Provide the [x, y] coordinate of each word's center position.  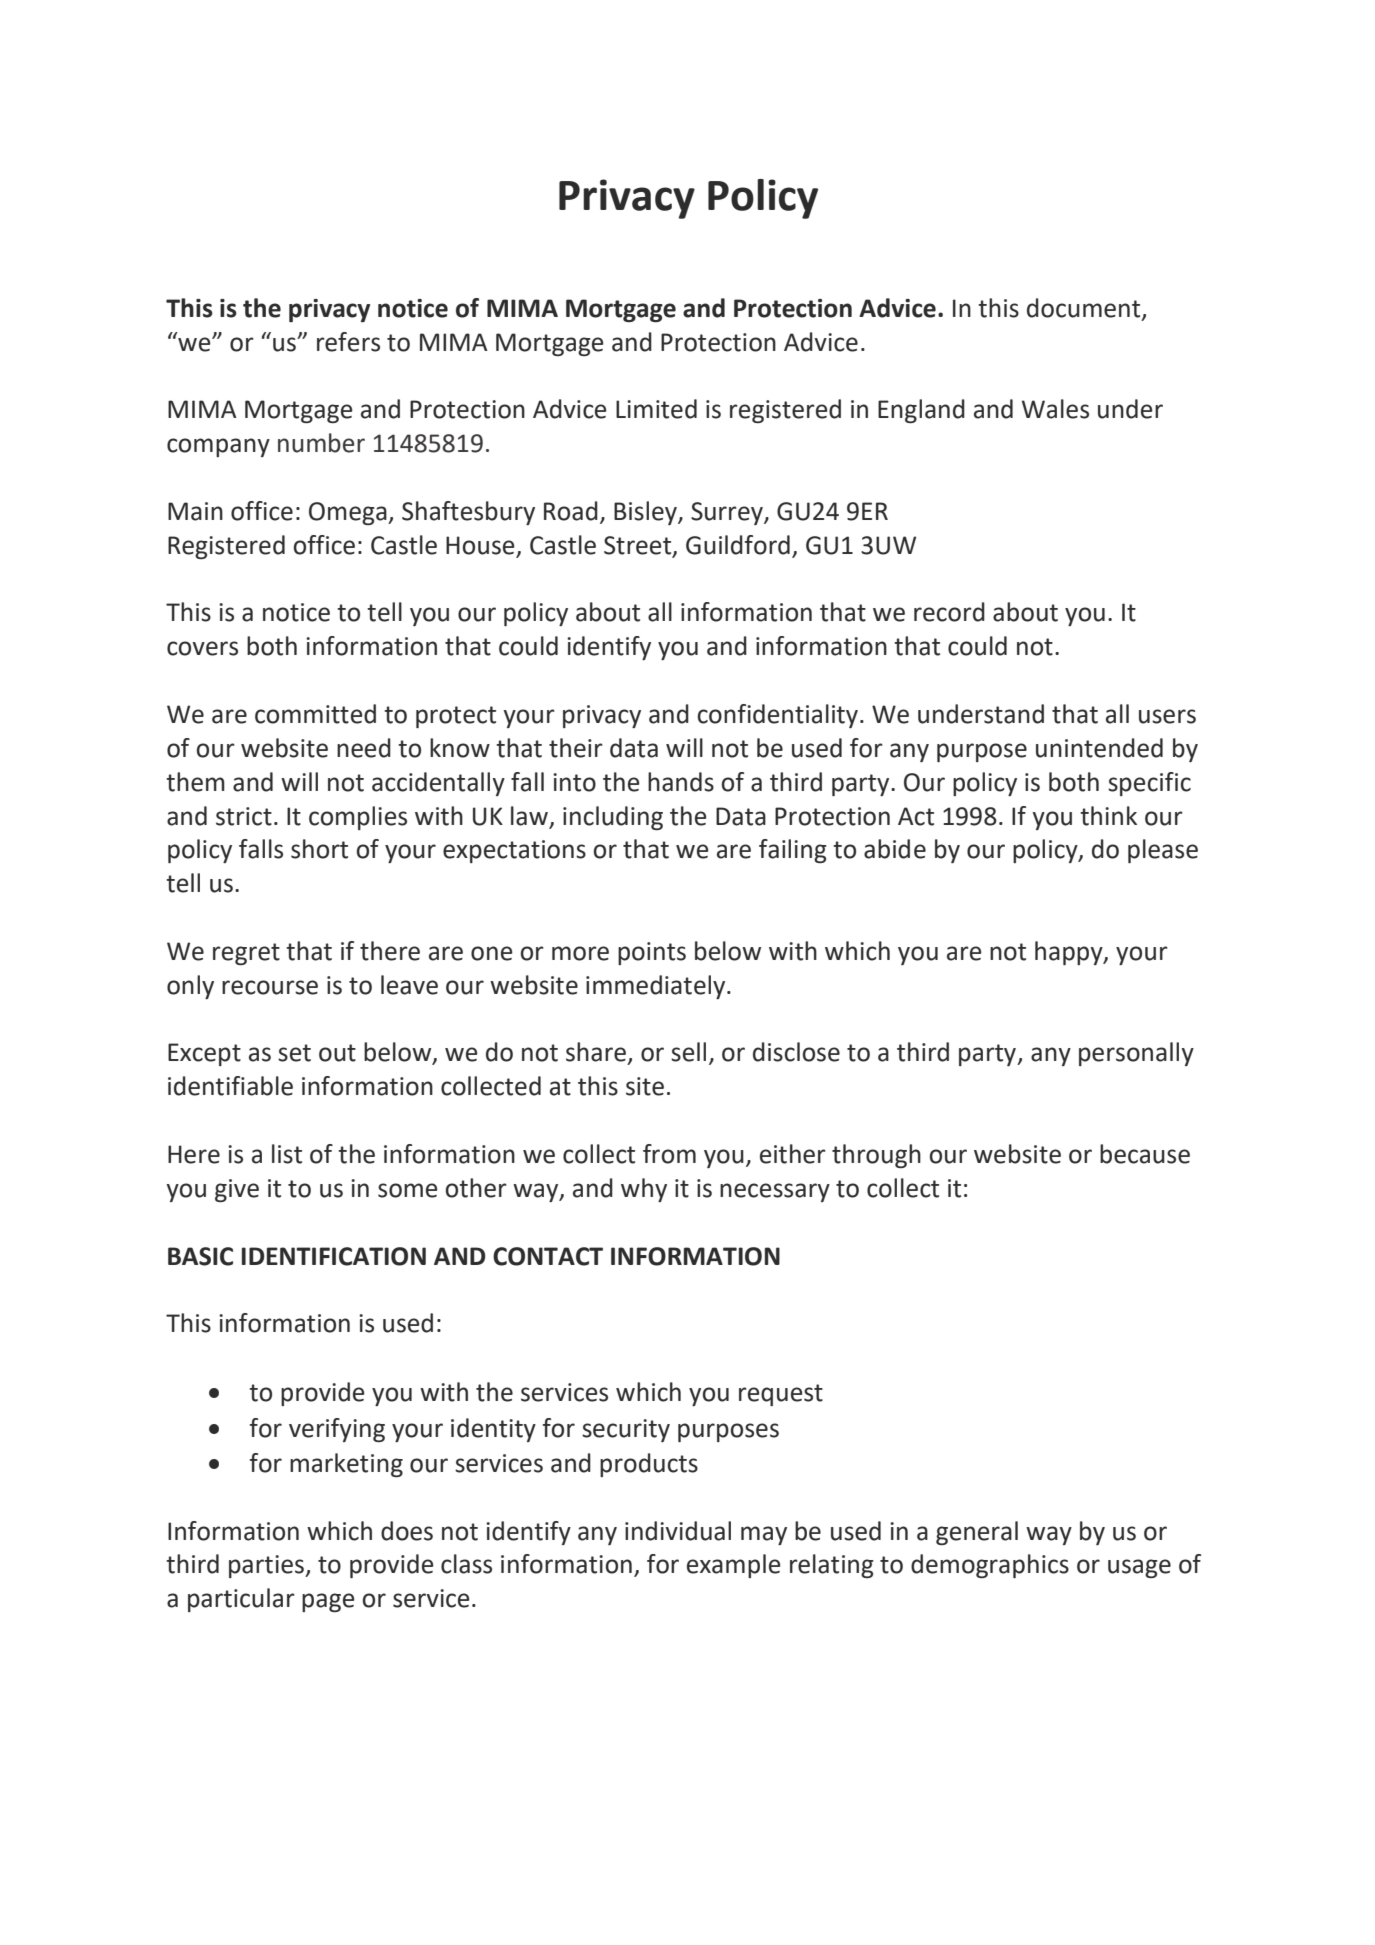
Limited [656, 409]
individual [678, 1531]
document [1085, 309]
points [652, 953]
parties [267, 1566]
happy [1070, 953]
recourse [270, 987]
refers [348, 342]
